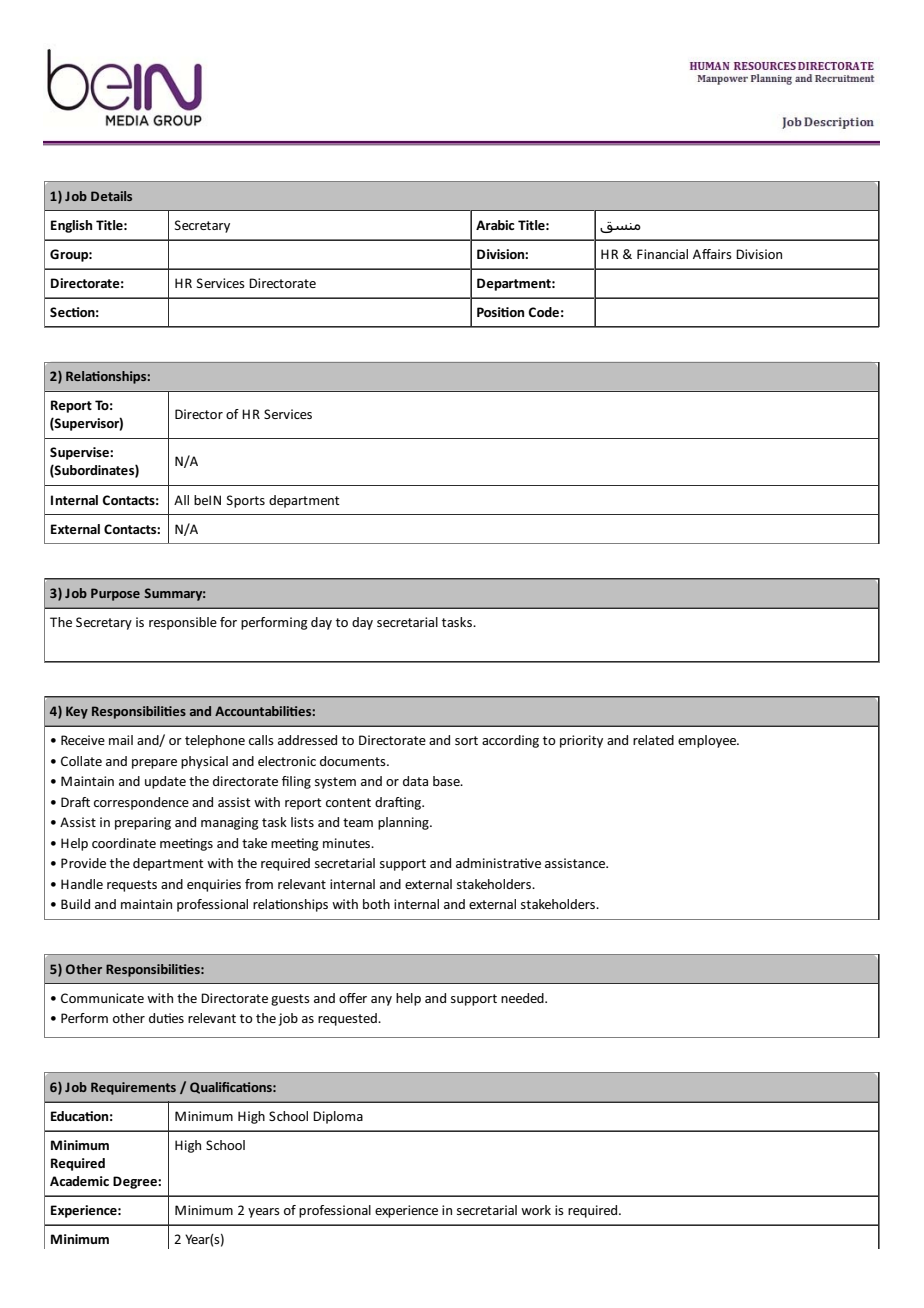 The height and width of the document is (1308, 924). What do you see at coordinates (121, 740) in the document?
I see `mail` at bounding box center [121, 740].
